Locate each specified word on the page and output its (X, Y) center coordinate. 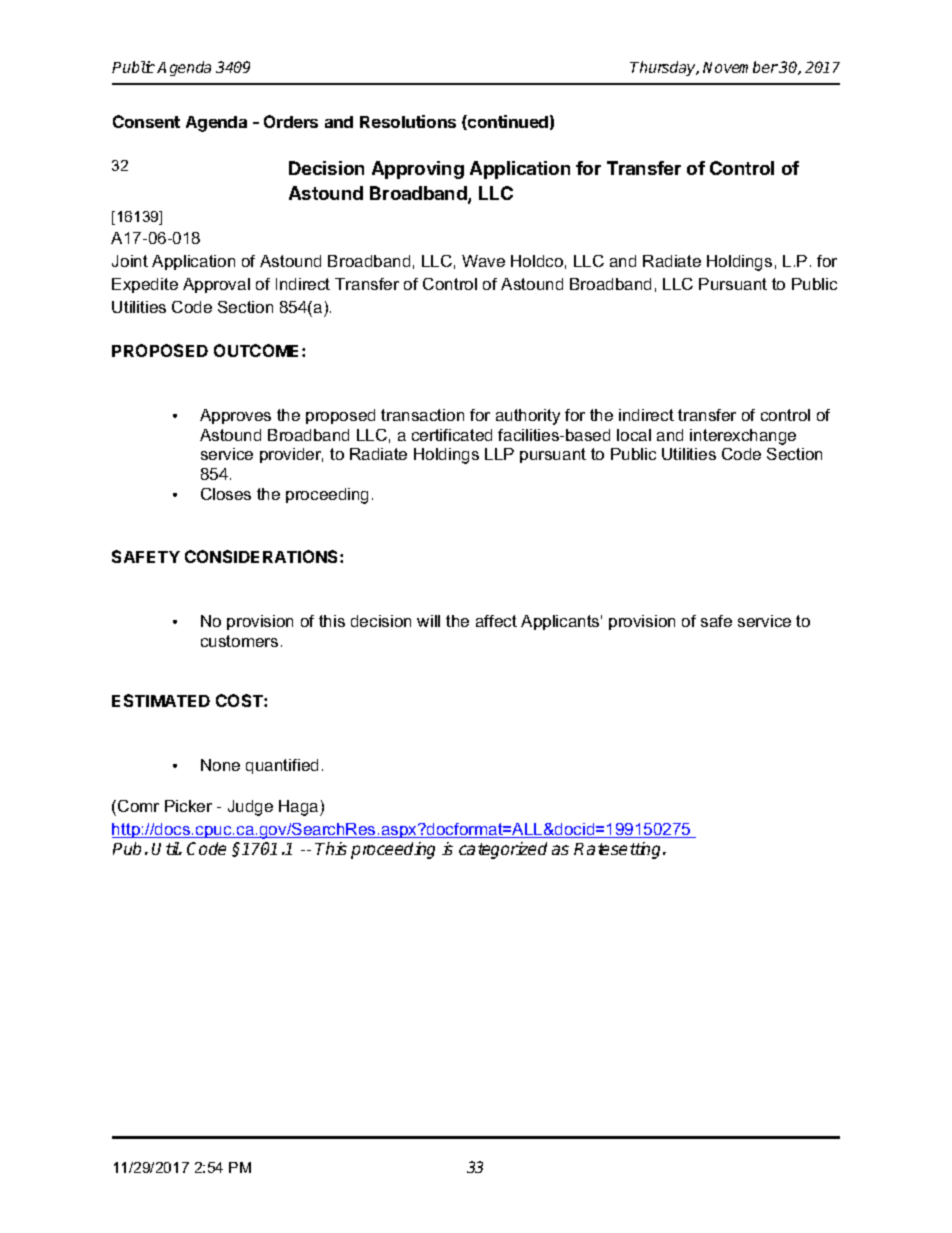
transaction (422, 415)
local (634, 435)
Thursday (664, 68)
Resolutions (408, 121)
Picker (188, 806)
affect (496, 621)
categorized (503, 850)
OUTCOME (258, 350)
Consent (146, 121)
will (428, 621)
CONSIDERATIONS (263, 556)
